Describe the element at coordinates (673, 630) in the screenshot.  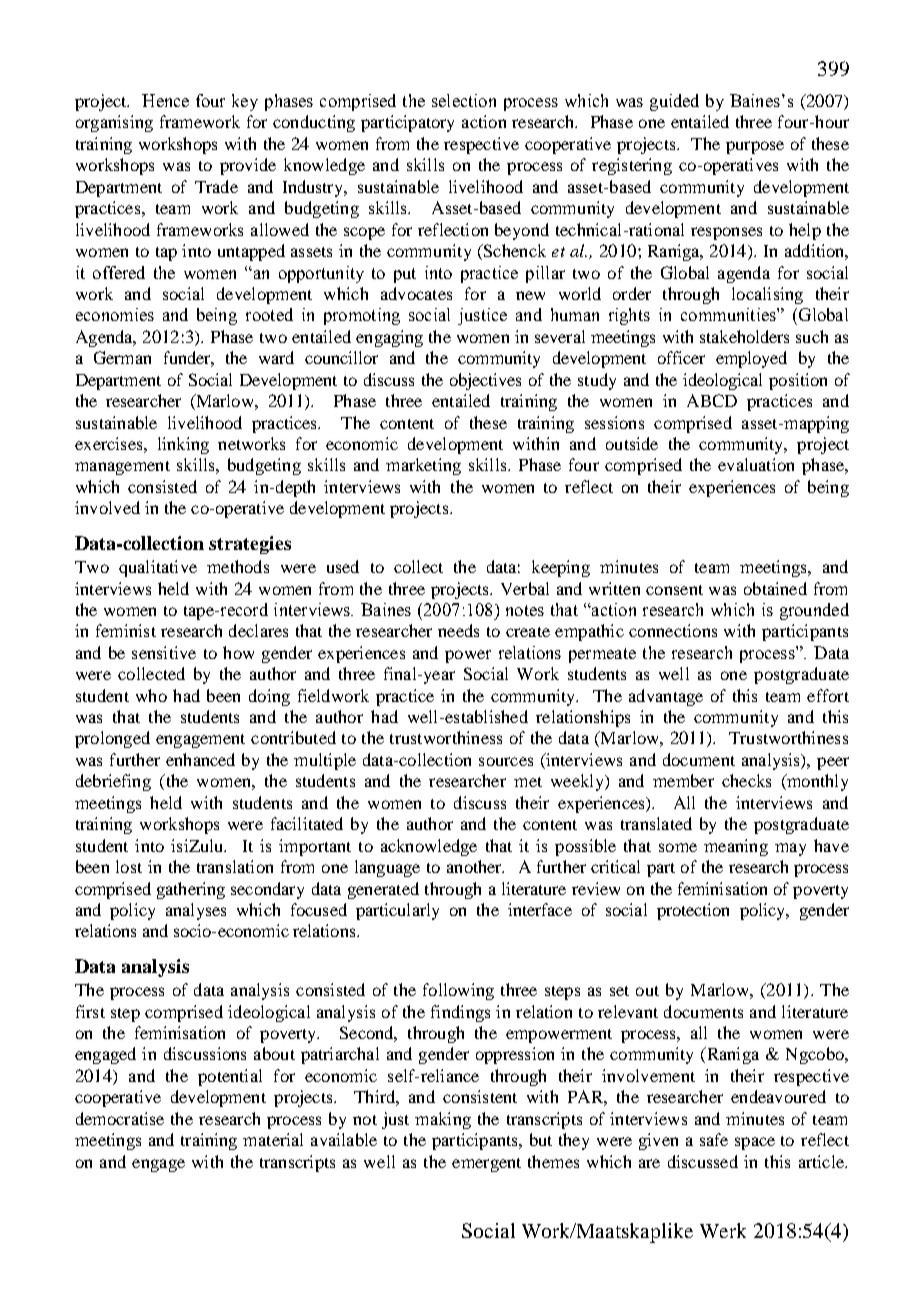
I see `connections` at that location.
